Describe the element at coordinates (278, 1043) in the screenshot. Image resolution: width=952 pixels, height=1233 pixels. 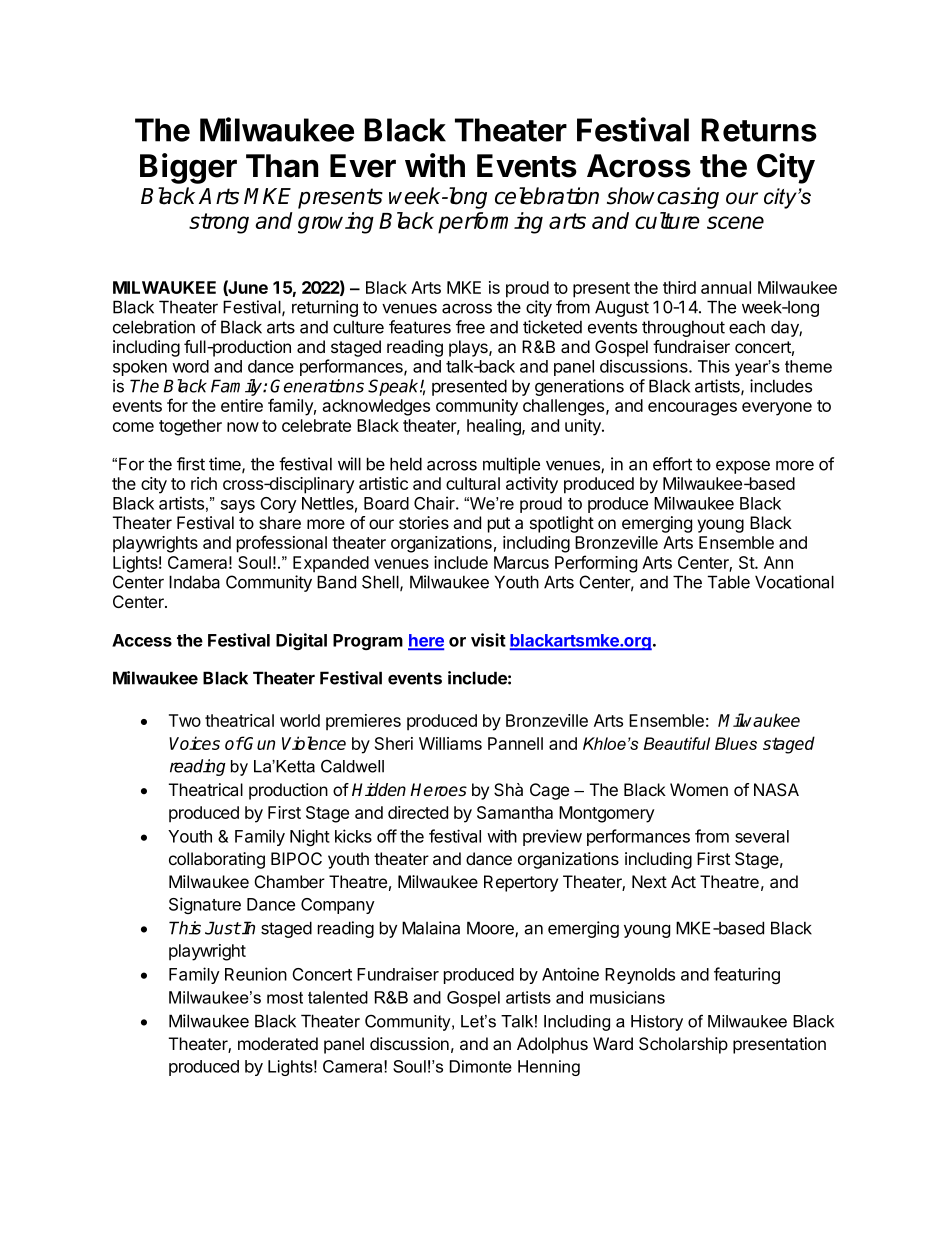
I see `moderated` at that location.
